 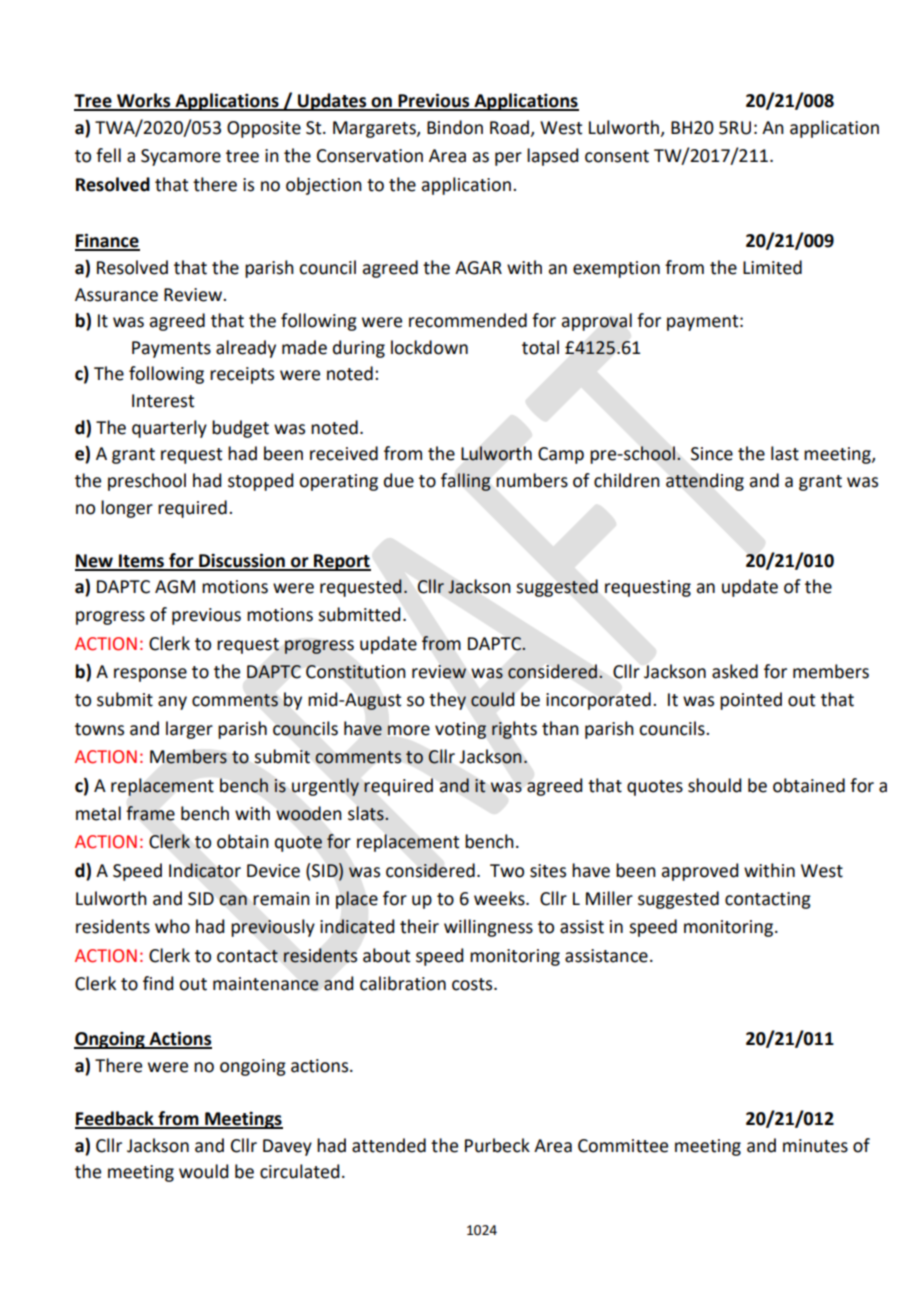 What do you see at coordinates (465, 482) in the screenshot?
I see `falling` at bounding box center [465, 482].
